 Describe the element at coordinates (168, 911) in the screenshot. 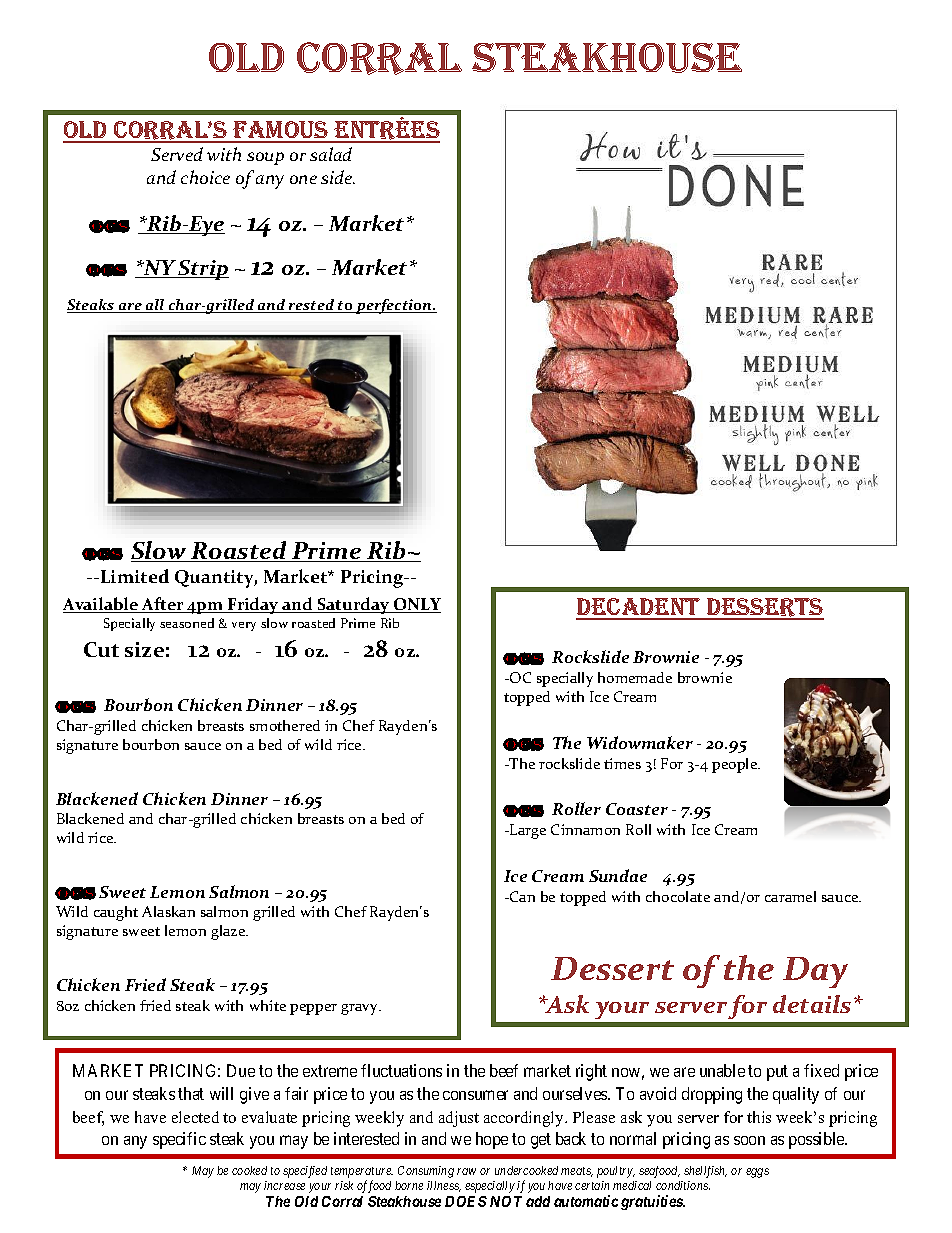

I see `Alaskan` at that location.
